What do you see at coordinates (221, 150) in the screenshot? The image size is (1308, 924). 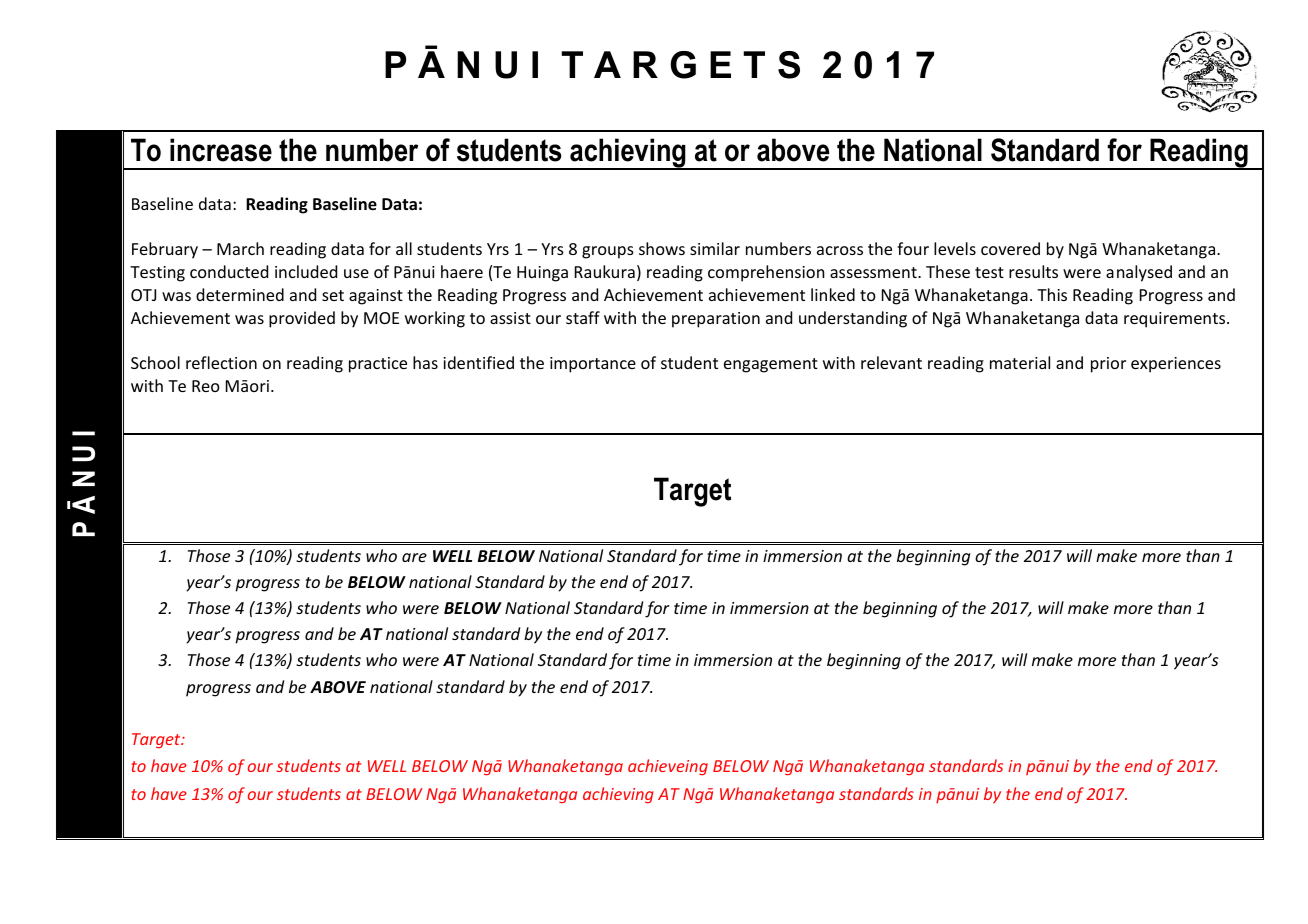 I see `increase` at bounding box center [221, 150].
